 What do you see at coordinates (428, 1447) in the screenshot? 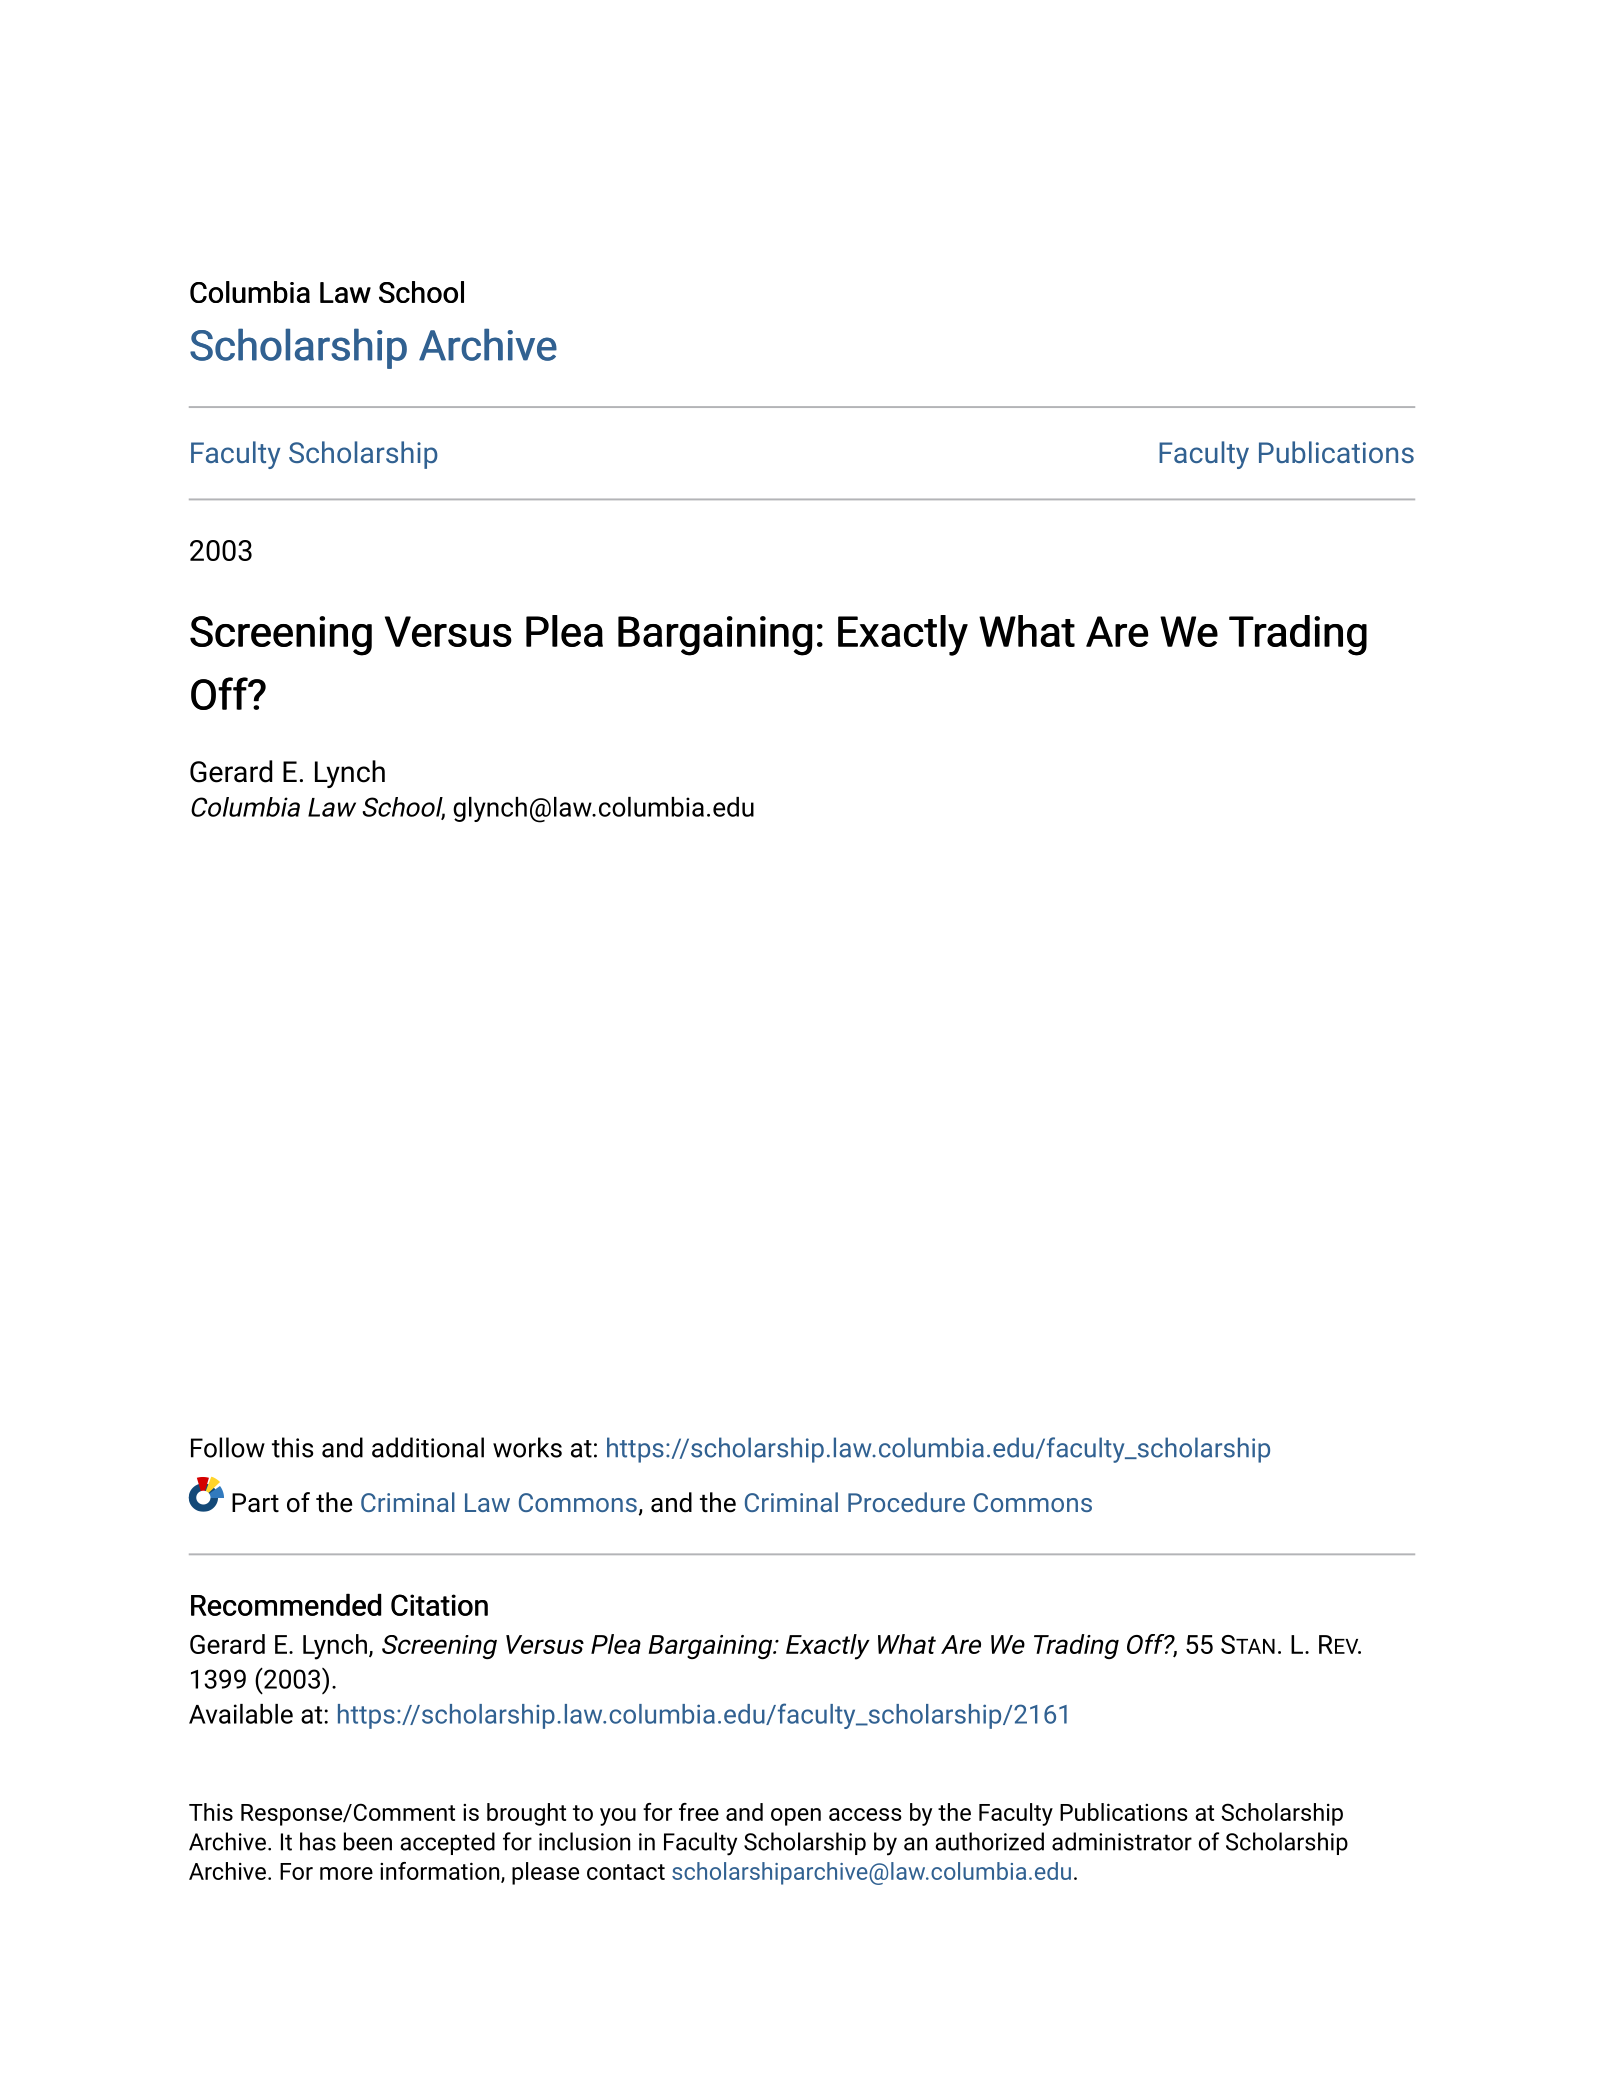
I see `additional` at bounding box center [428, 1447].
